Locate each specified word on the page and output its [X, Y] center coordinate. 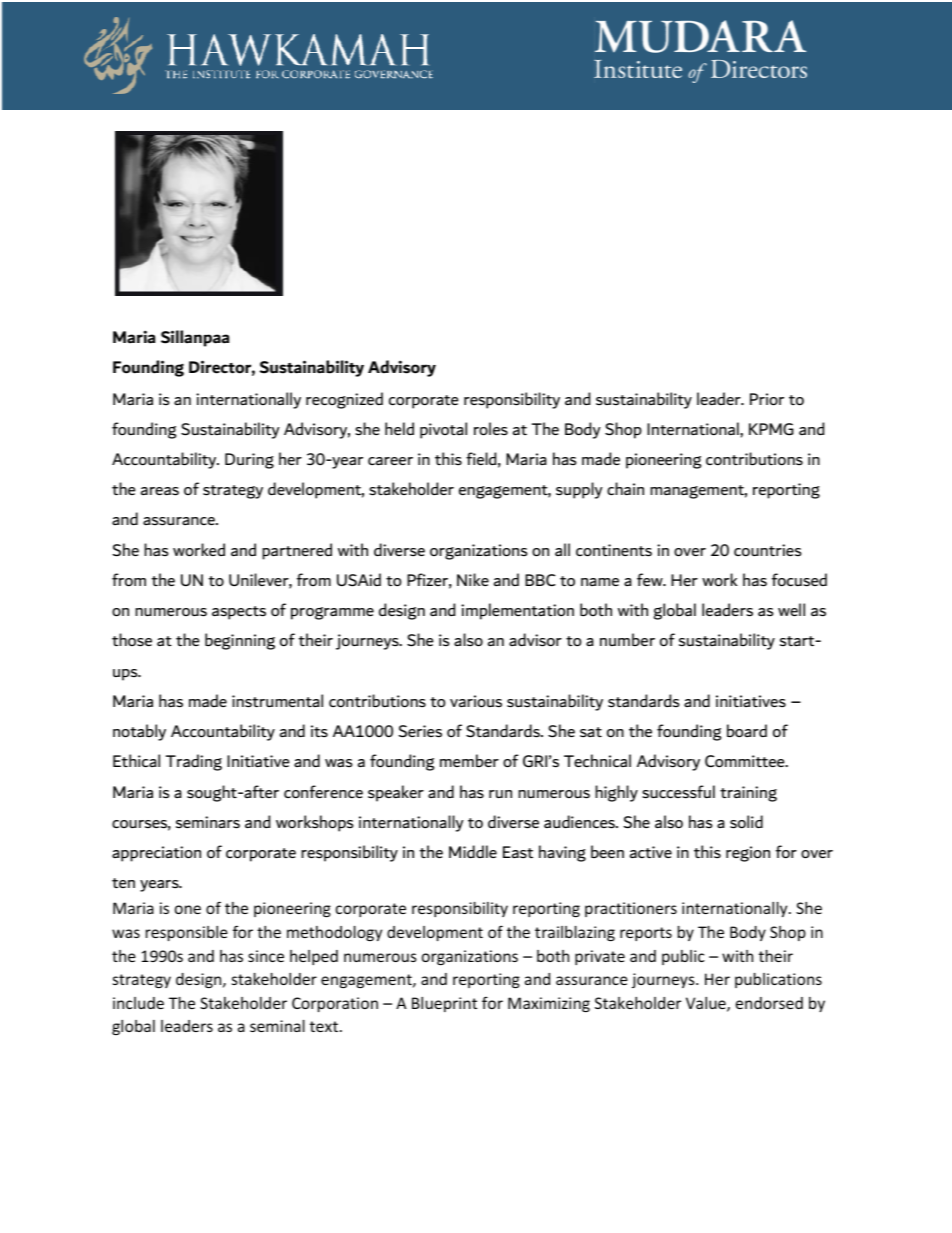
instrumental [277, 701]
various [476, 701]
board [747, 730]
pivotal [443, 430]
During [249, 461]
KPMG [771, 429]
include [138, 1003]
